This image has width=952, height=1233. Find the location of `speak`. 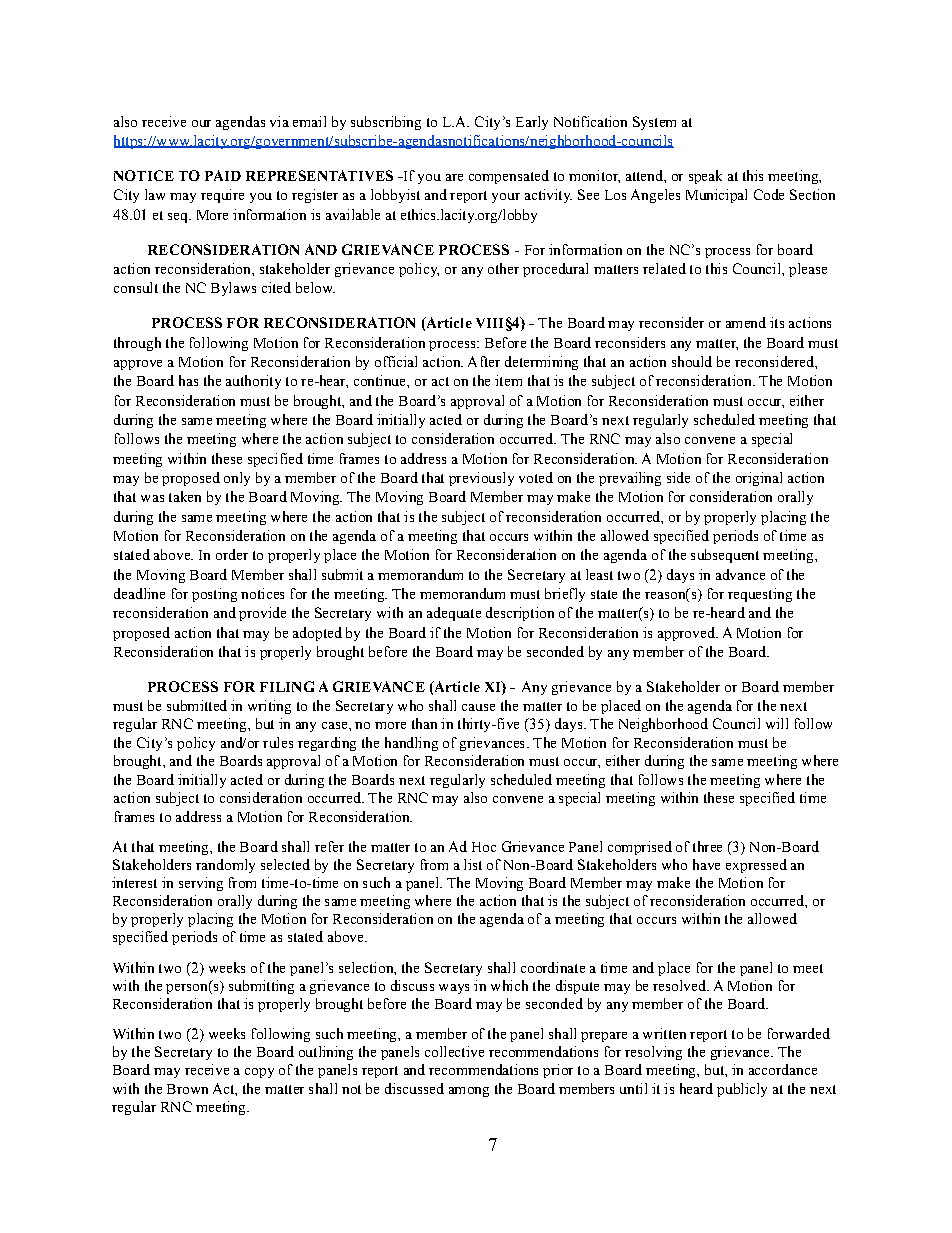

speak is located at coordinates (705, 177).
